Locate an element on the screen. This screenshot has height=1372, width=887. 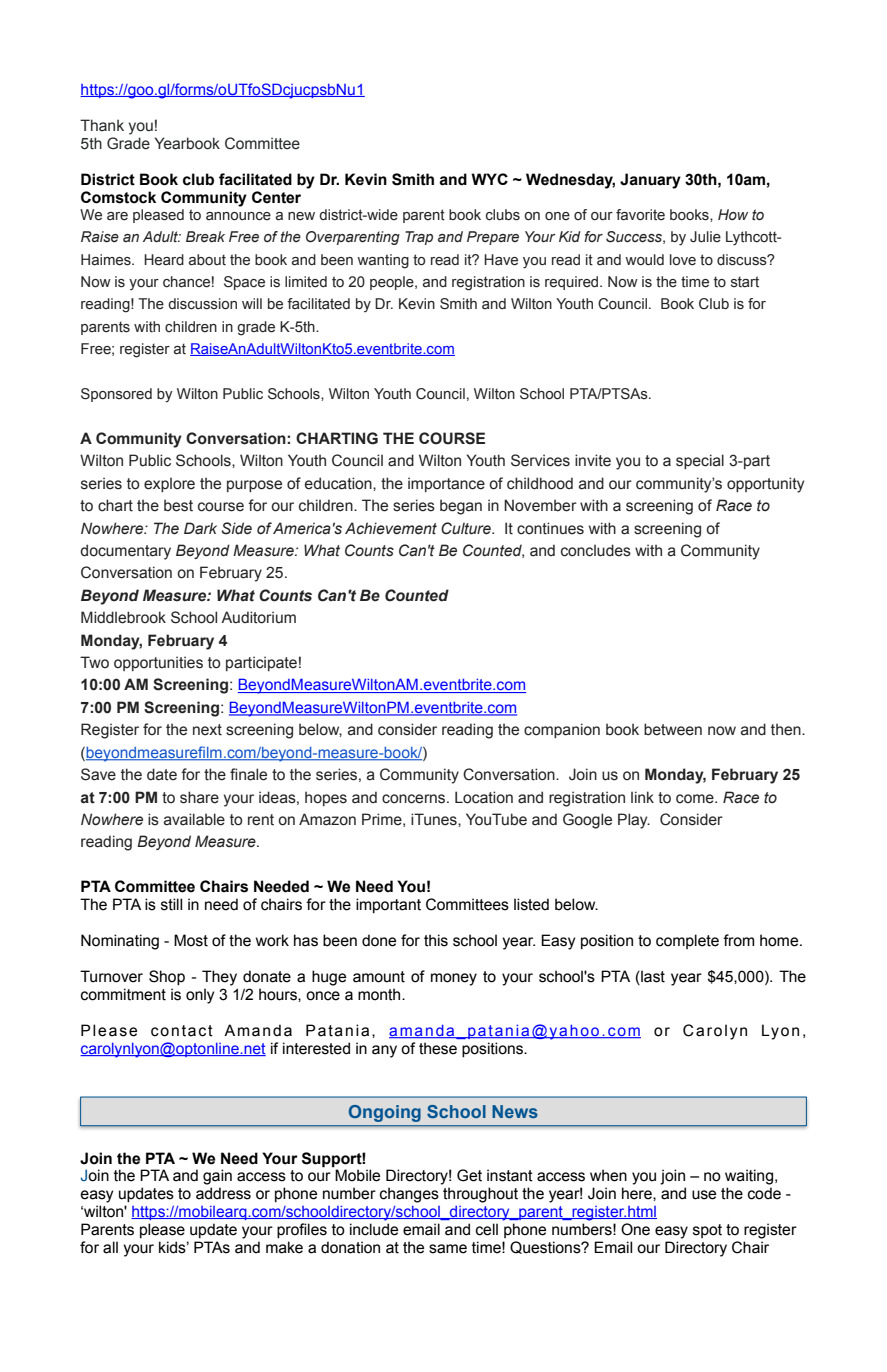
Trap is located at coordinates (419, 238).
